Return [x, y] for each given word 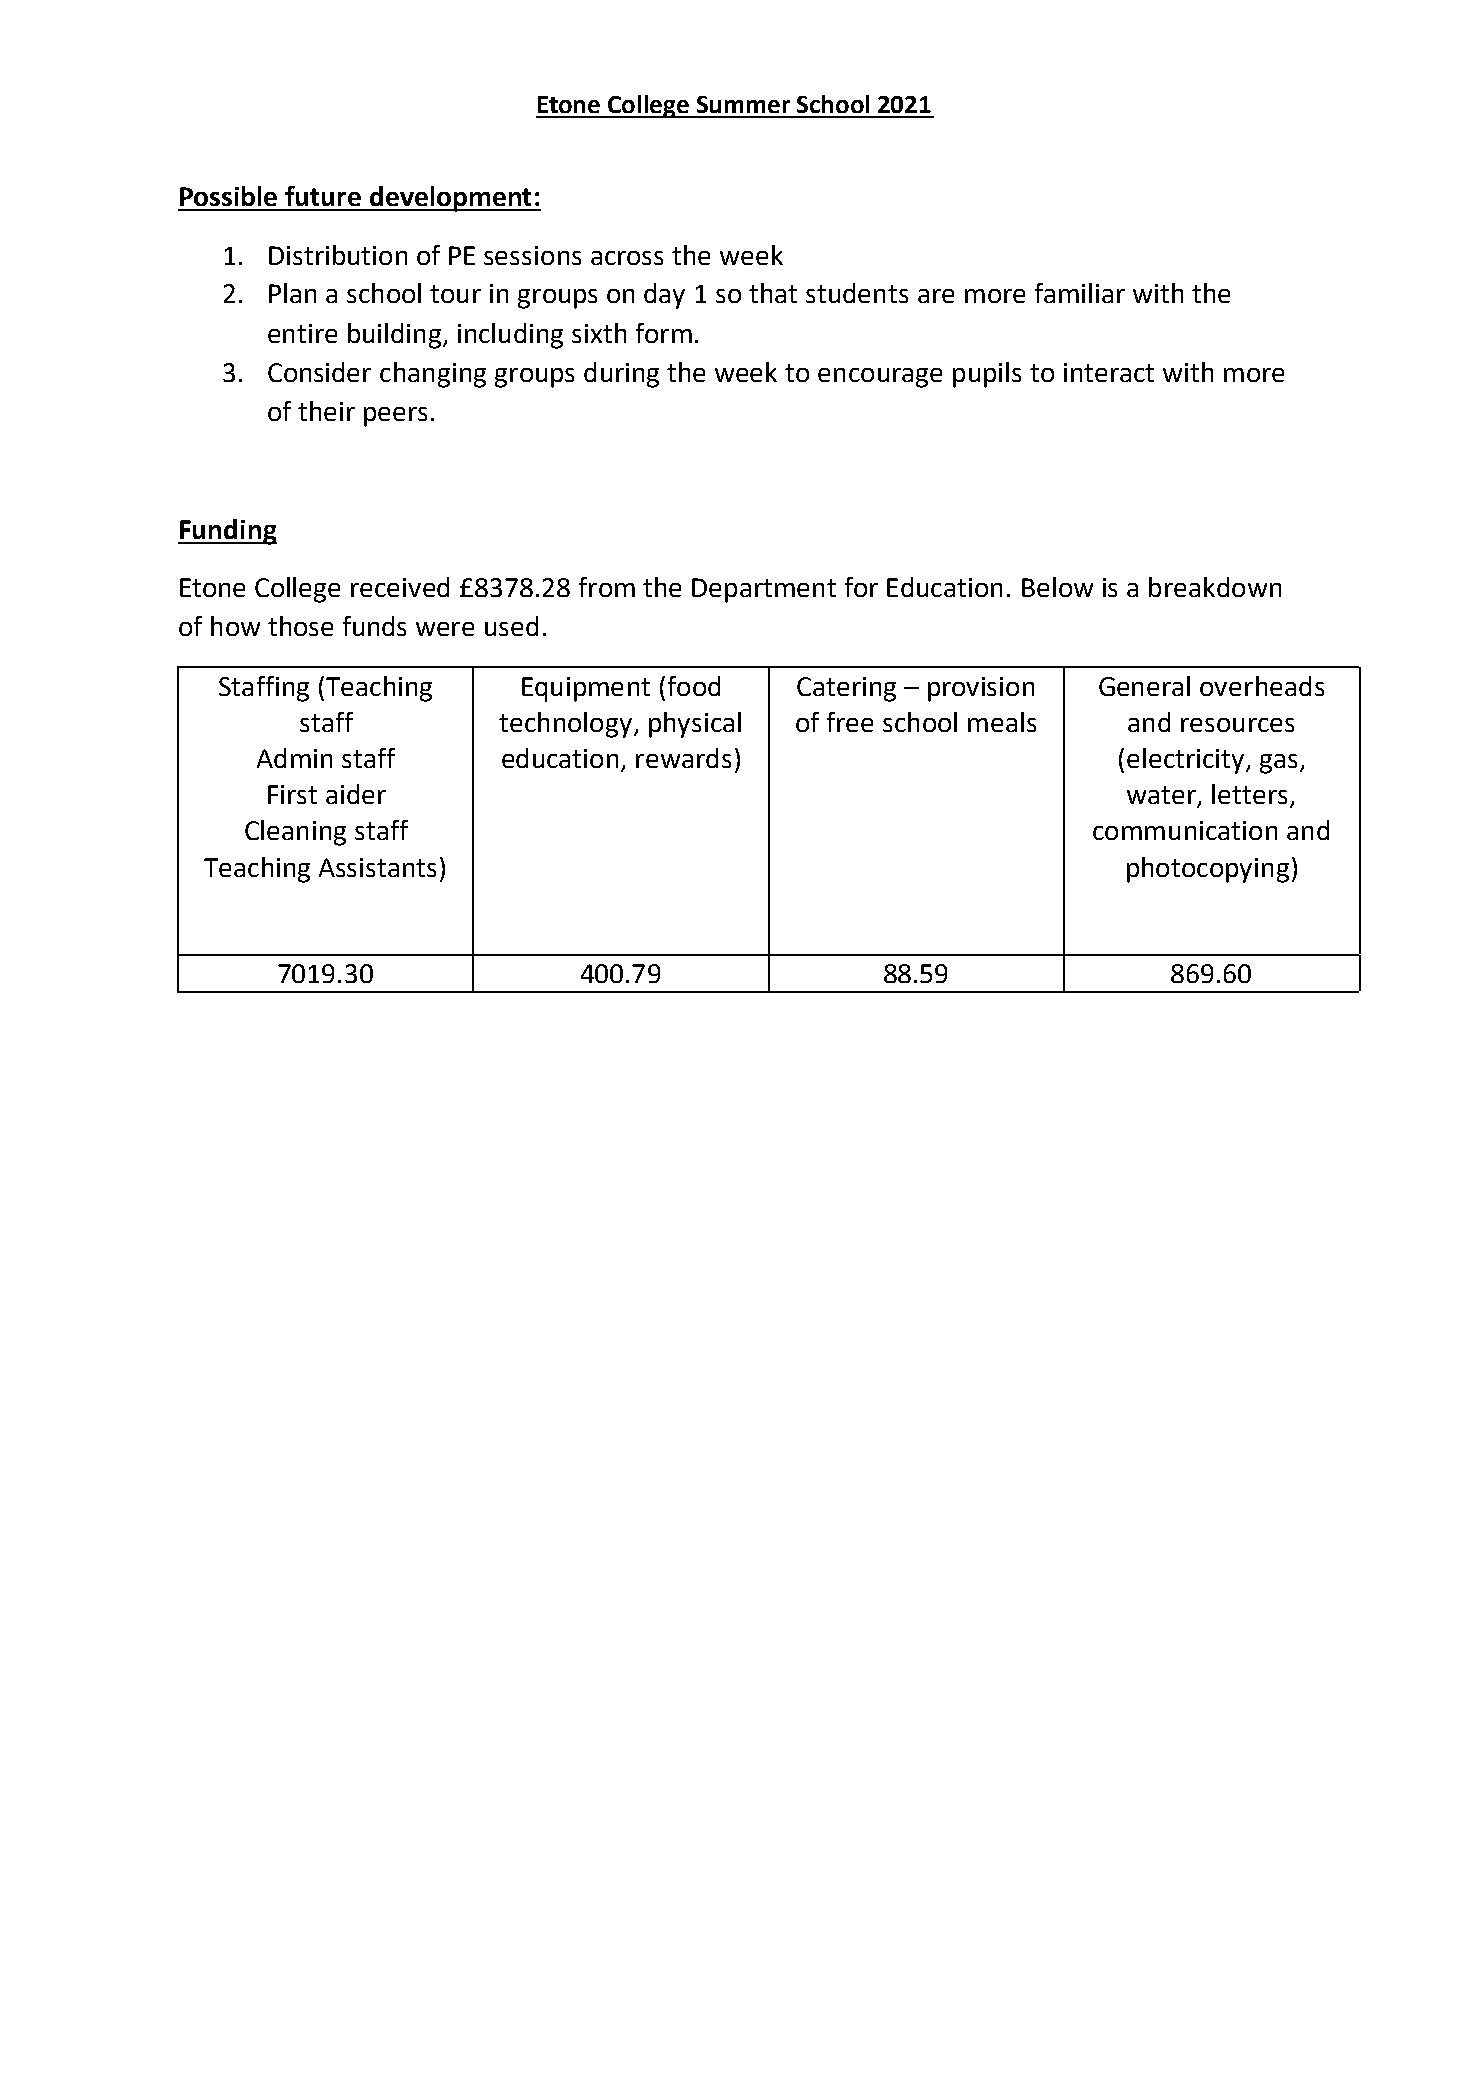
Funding [227, 532]
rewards [683, 758]
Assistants [377, 867]
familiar [1080, 293]
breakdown [1215, 587]
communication [1185, 830]
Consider [319, 372]
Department [764, 590]
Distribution [338, 255]
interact [1109, 372]
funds [374, 626]
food [694, 686]
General [1144, 686]
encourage [880, 378]
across [627, 258]
